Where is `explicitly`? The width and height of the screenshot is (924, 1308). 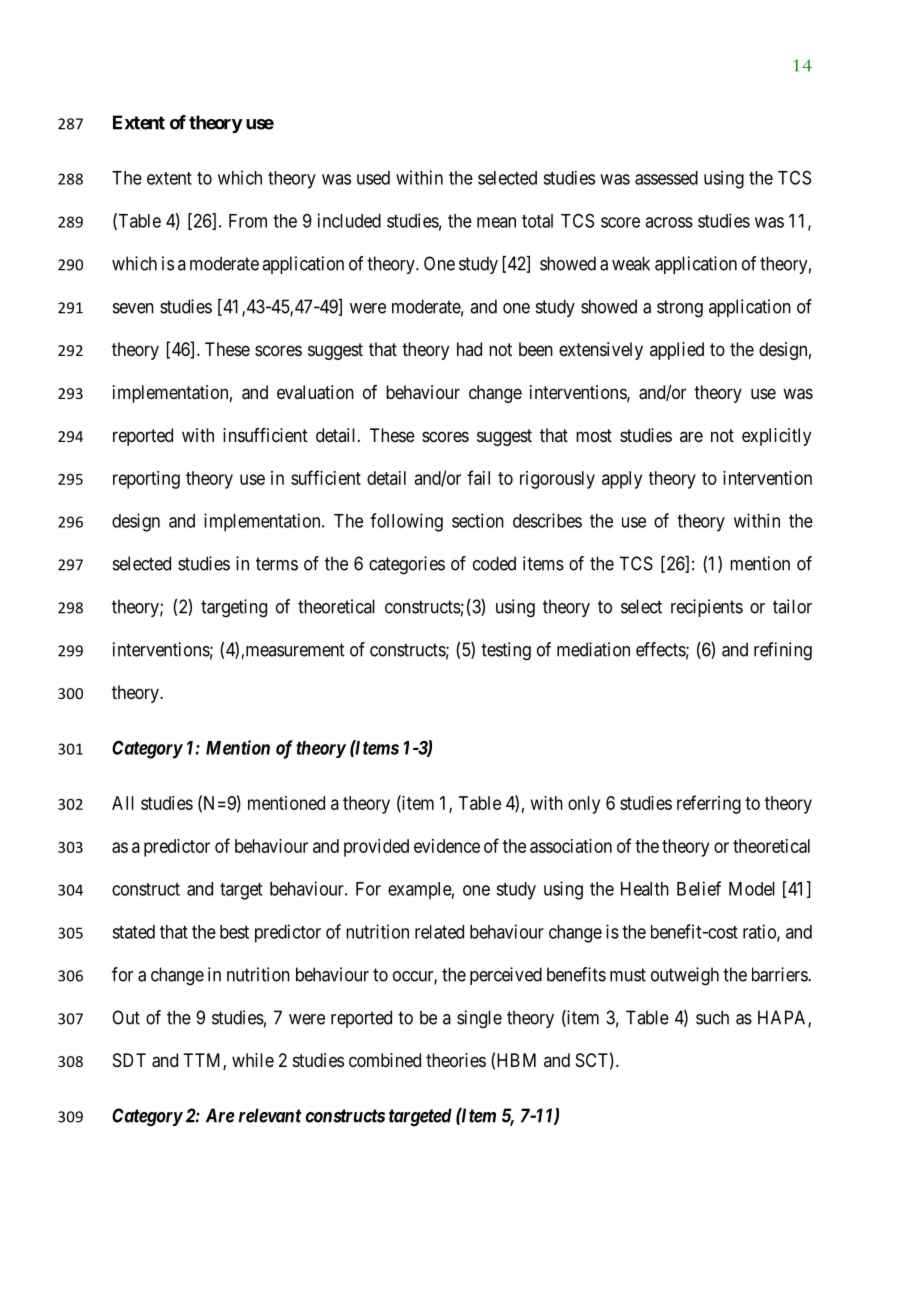 explicitly is located at coordinates (776, 437).
